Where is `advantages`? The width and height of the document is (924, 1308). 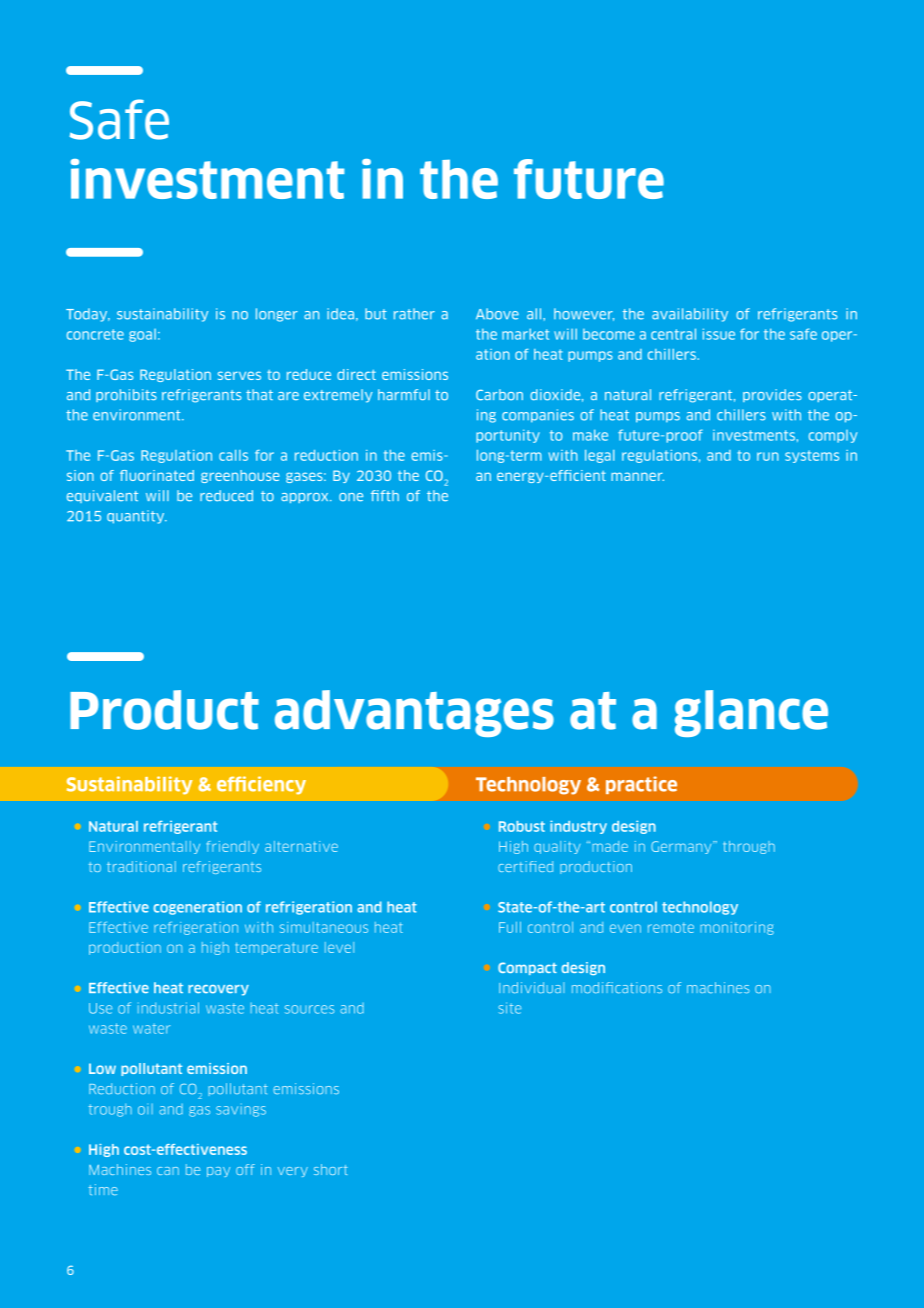 advantages is located at coordinates (414, 713).
